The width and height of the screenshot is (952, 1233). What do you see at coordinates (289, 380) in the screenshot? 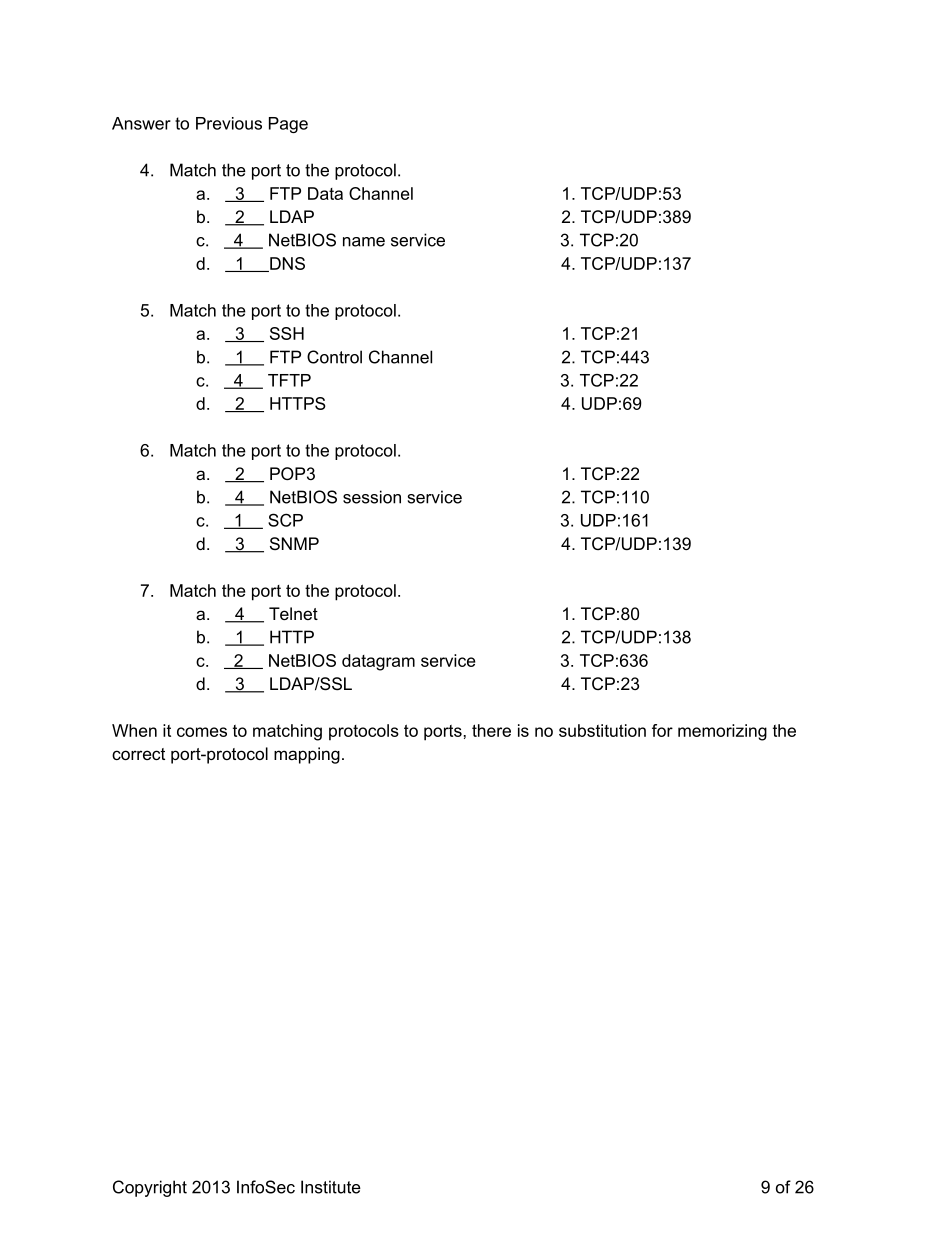
I see `TFTP` at bounding box center [289, 380].
